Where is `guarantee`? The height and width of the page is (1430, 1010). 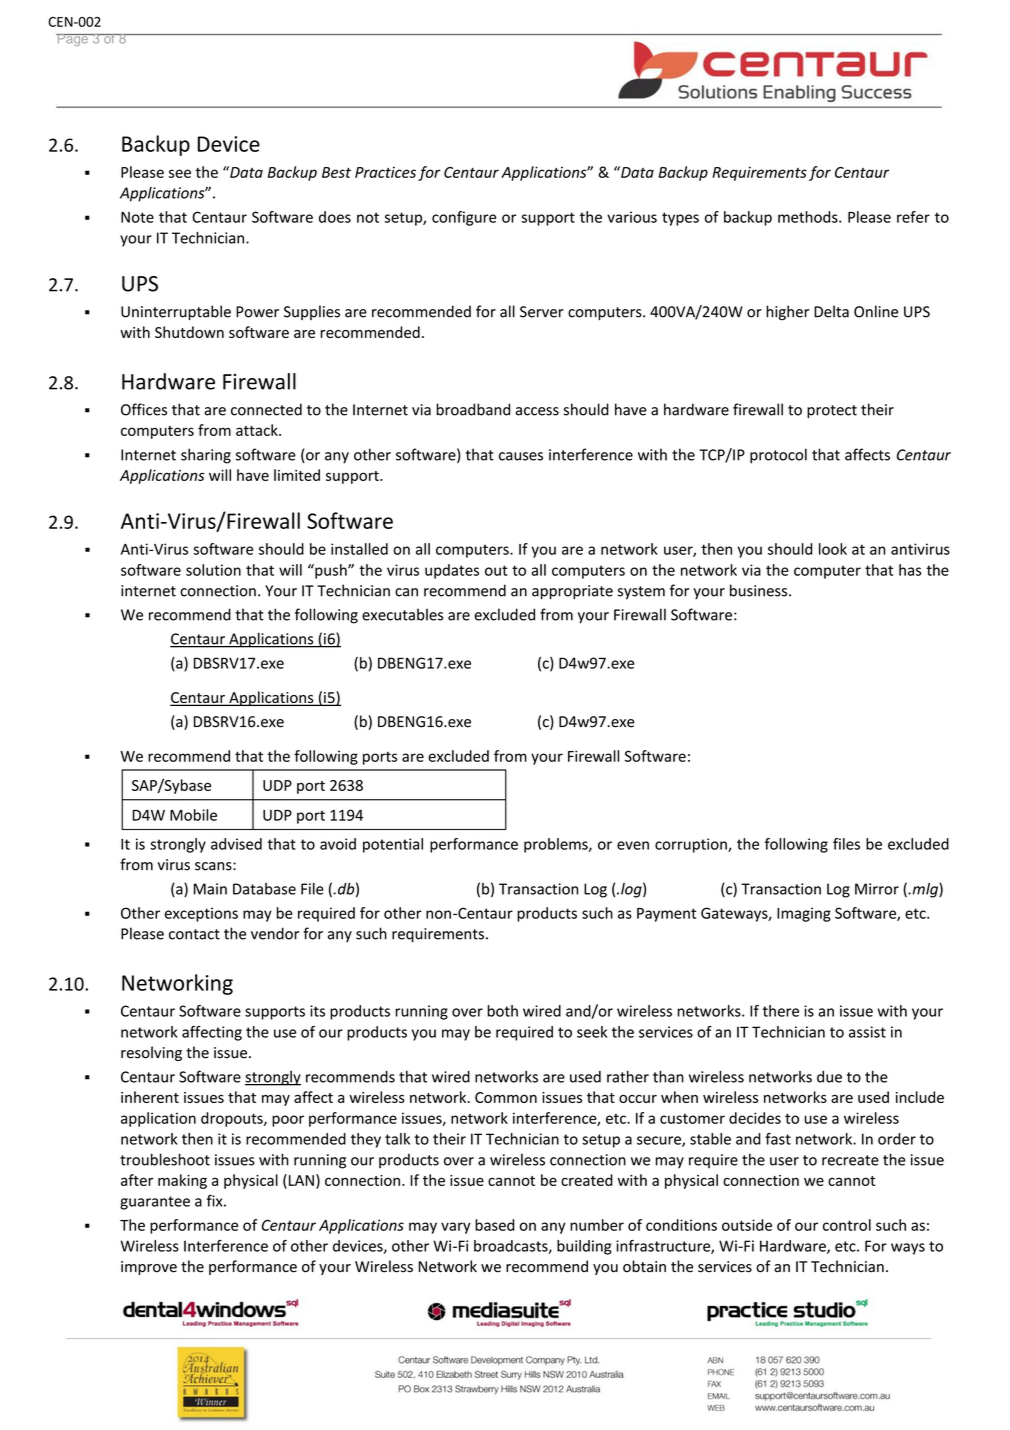
guarantee is located at coordinates (155, 1203).
